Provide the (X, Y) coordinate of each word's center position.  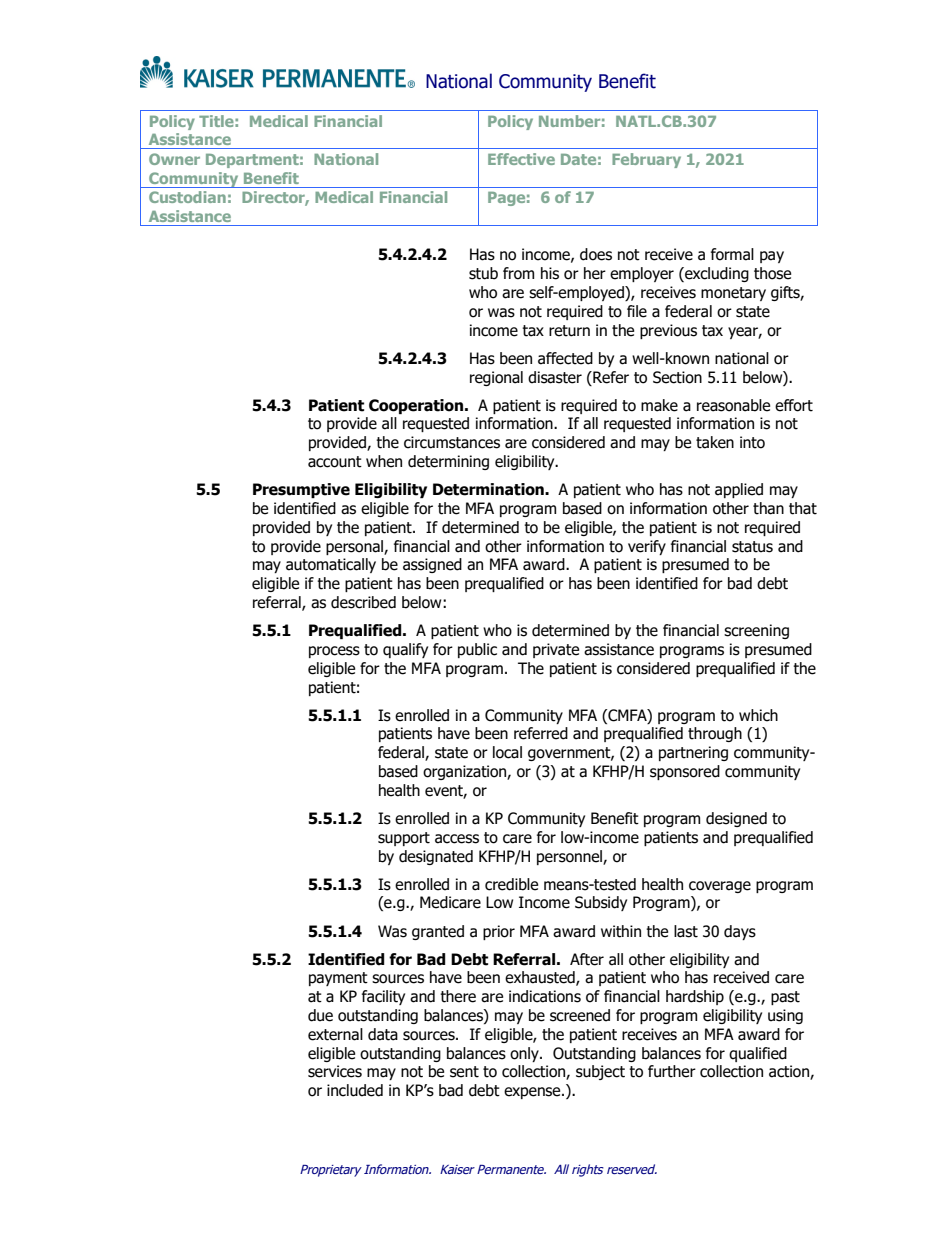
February (646, 160)
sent (464, 1072)
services (335, 1071)
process (334, 652)
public (477, 650)
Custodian (187, 197)
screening (756, 631)
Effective (521, 159)
